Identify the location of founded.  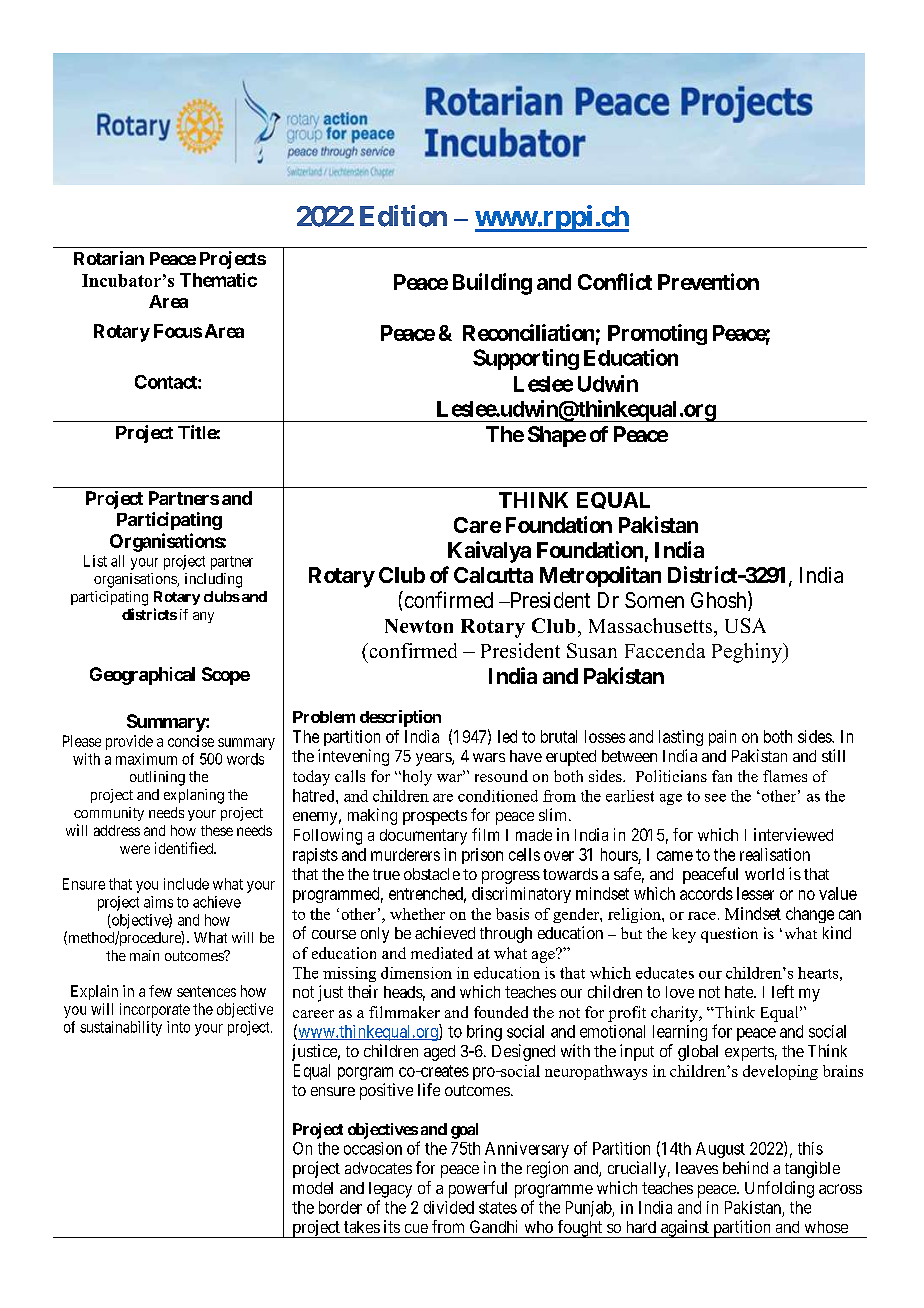
(501, 1012).
